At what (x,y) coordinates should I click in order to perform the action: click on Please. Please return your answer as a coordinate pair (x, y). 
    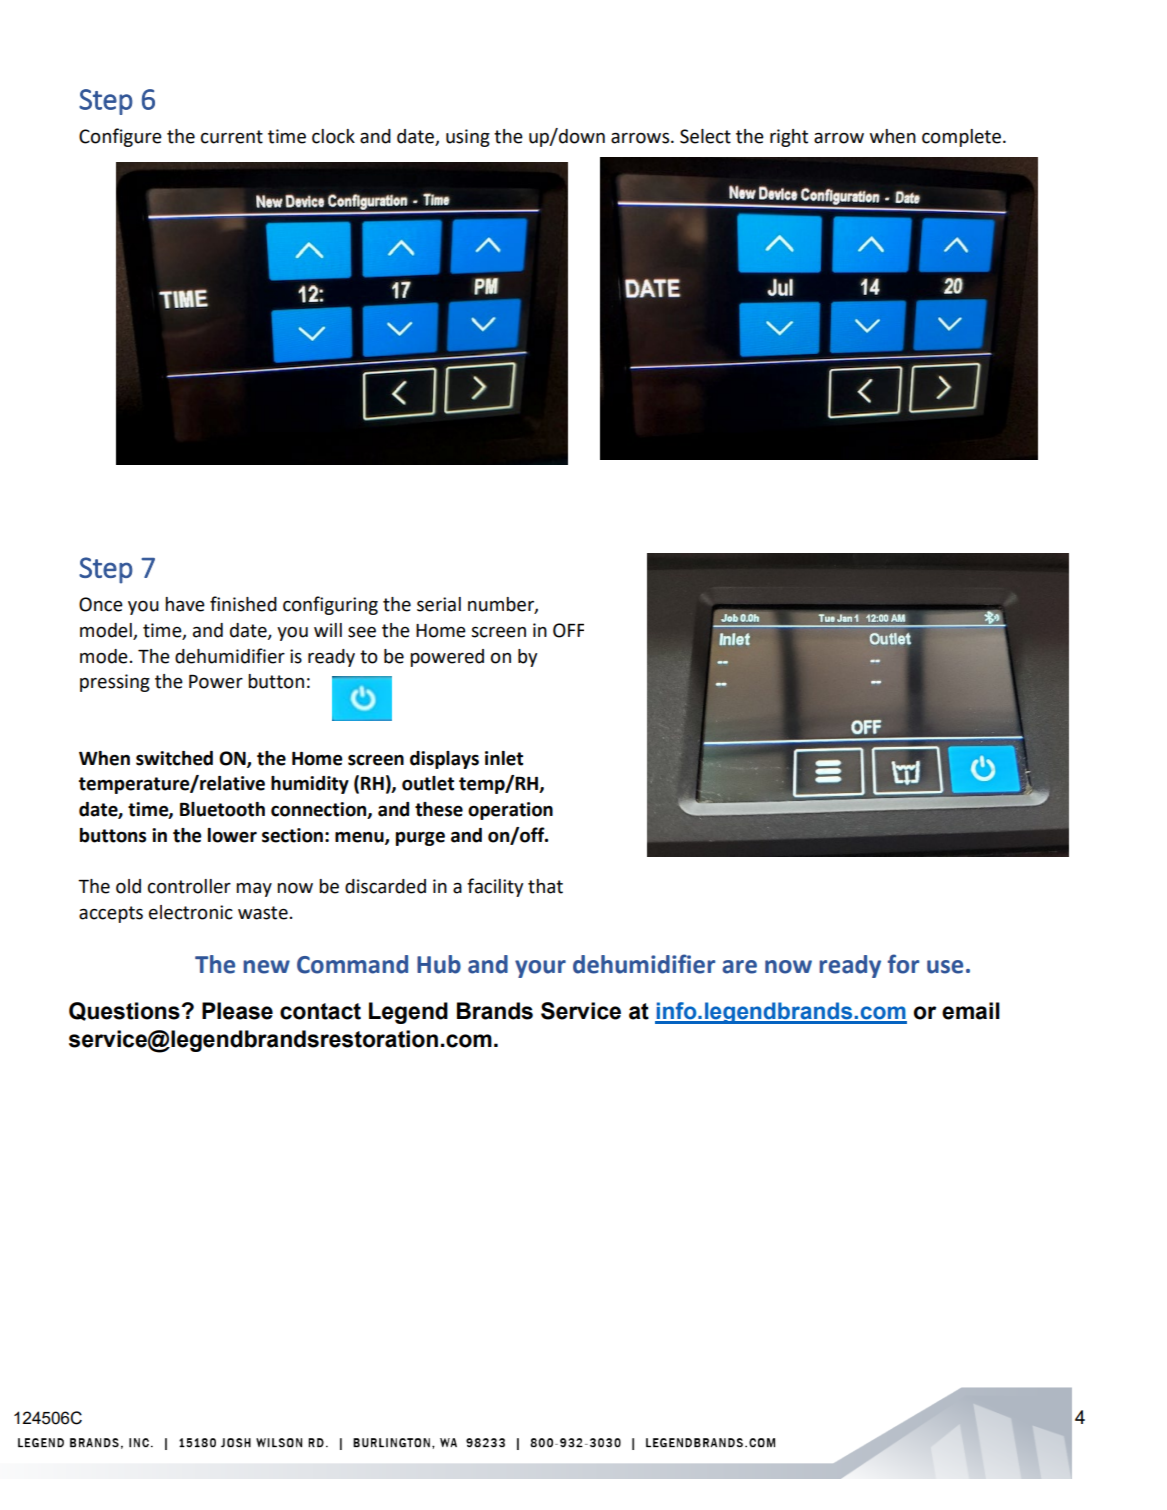
    Looking at the image, I should click on (237, 1011).
